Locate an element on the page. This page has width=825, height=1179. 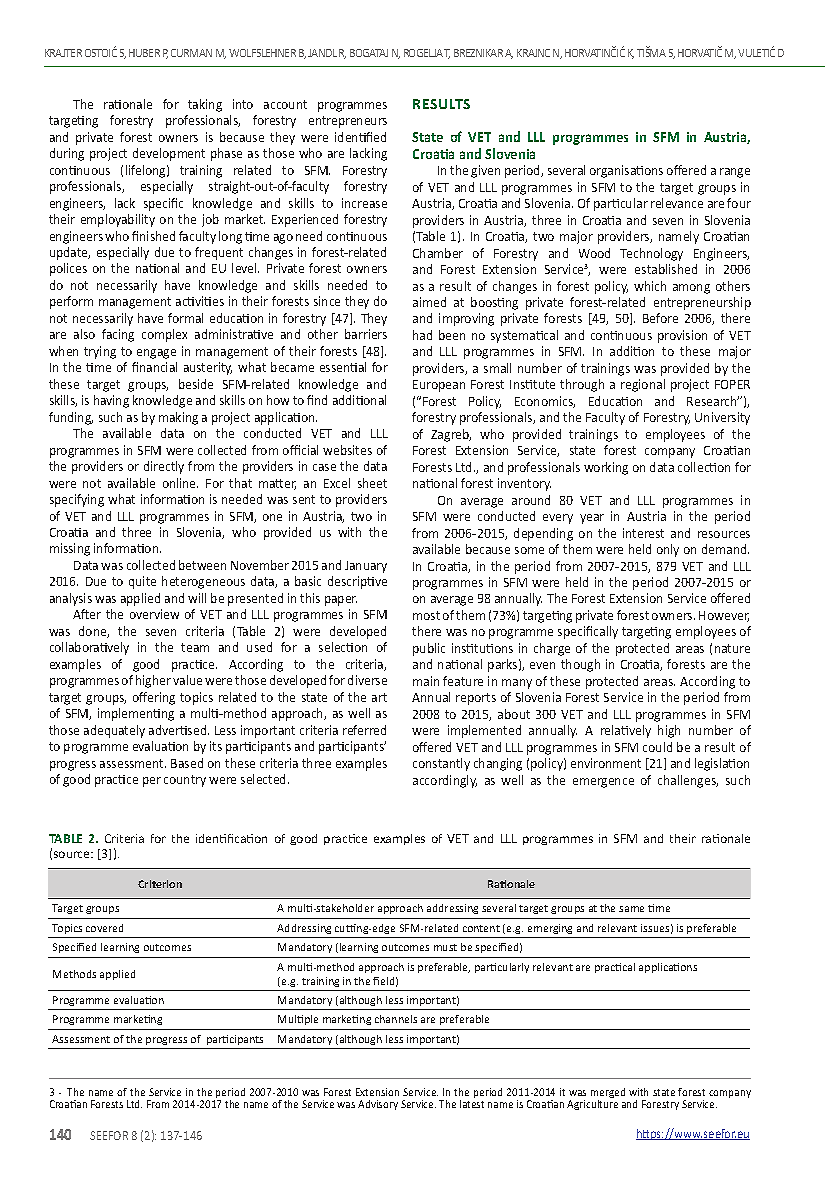
merged is located at coordinates (608, 1094).
